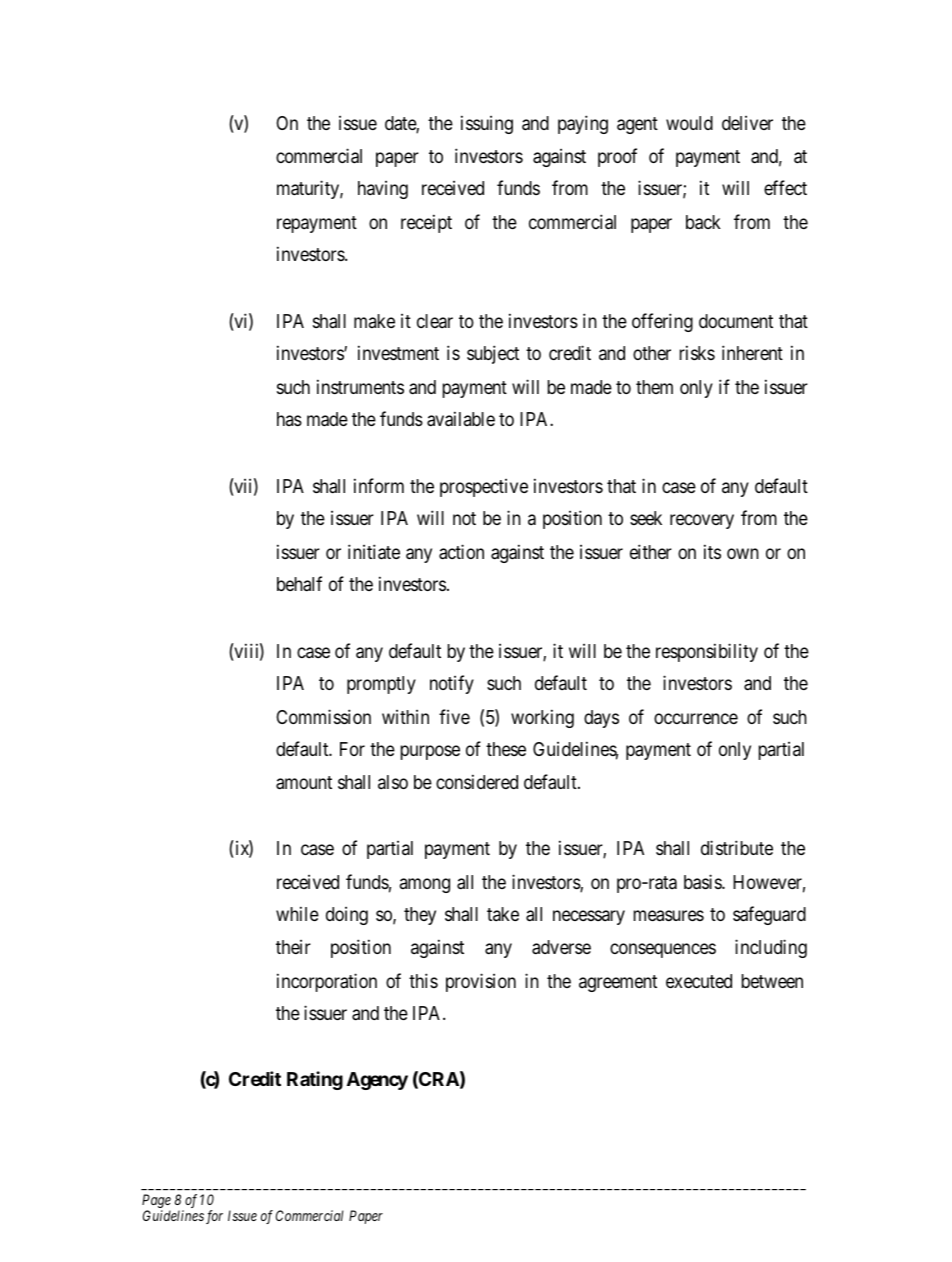 The width and height of the screenshot is (952, 1262). Describe the element at coordinates (383, 190) in the screenshot. I see `having` at that location.
